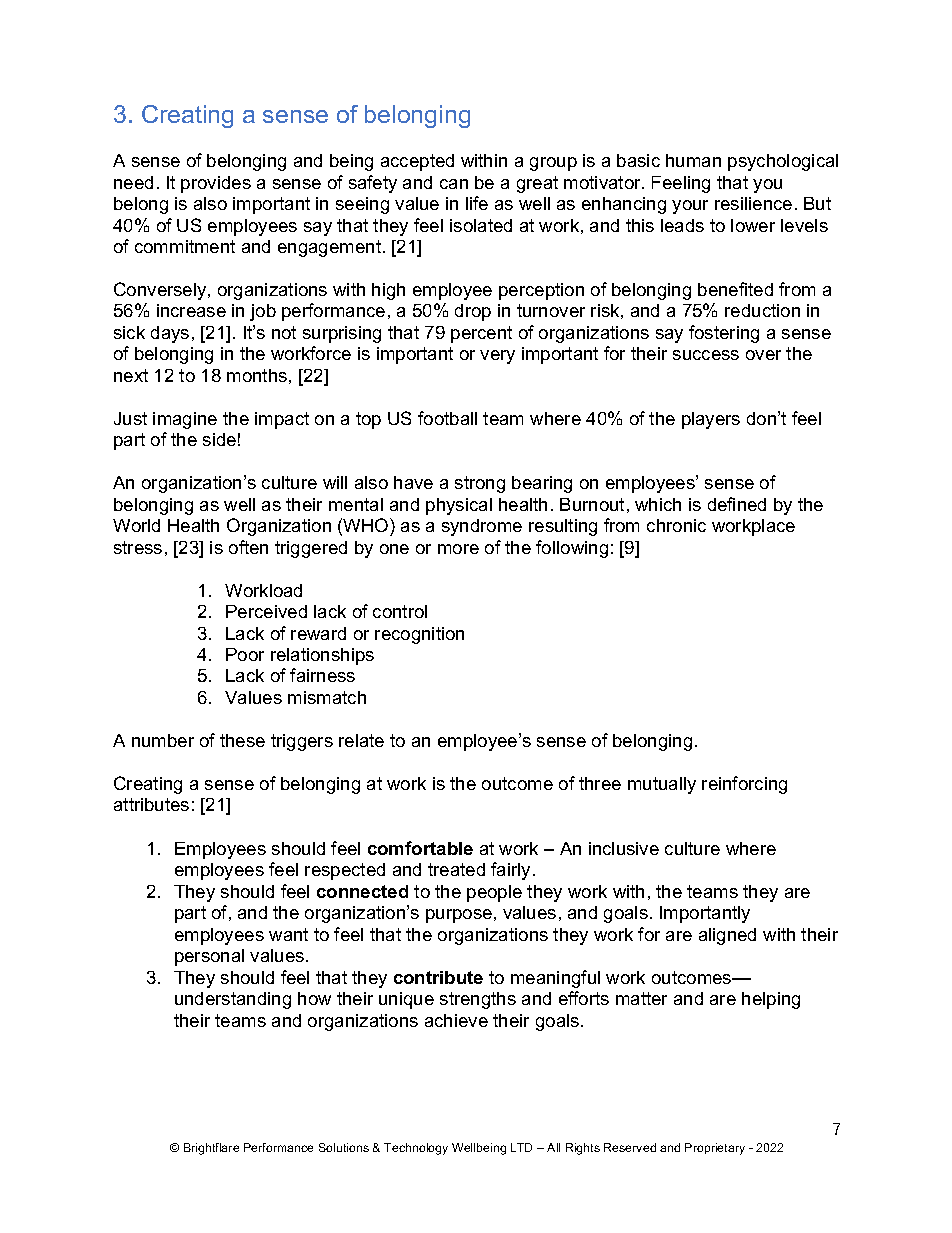 This page has width=952, height=1233. Describe the element at coordinates (744, 785) in the page. I see `reinforcing` at that location.
